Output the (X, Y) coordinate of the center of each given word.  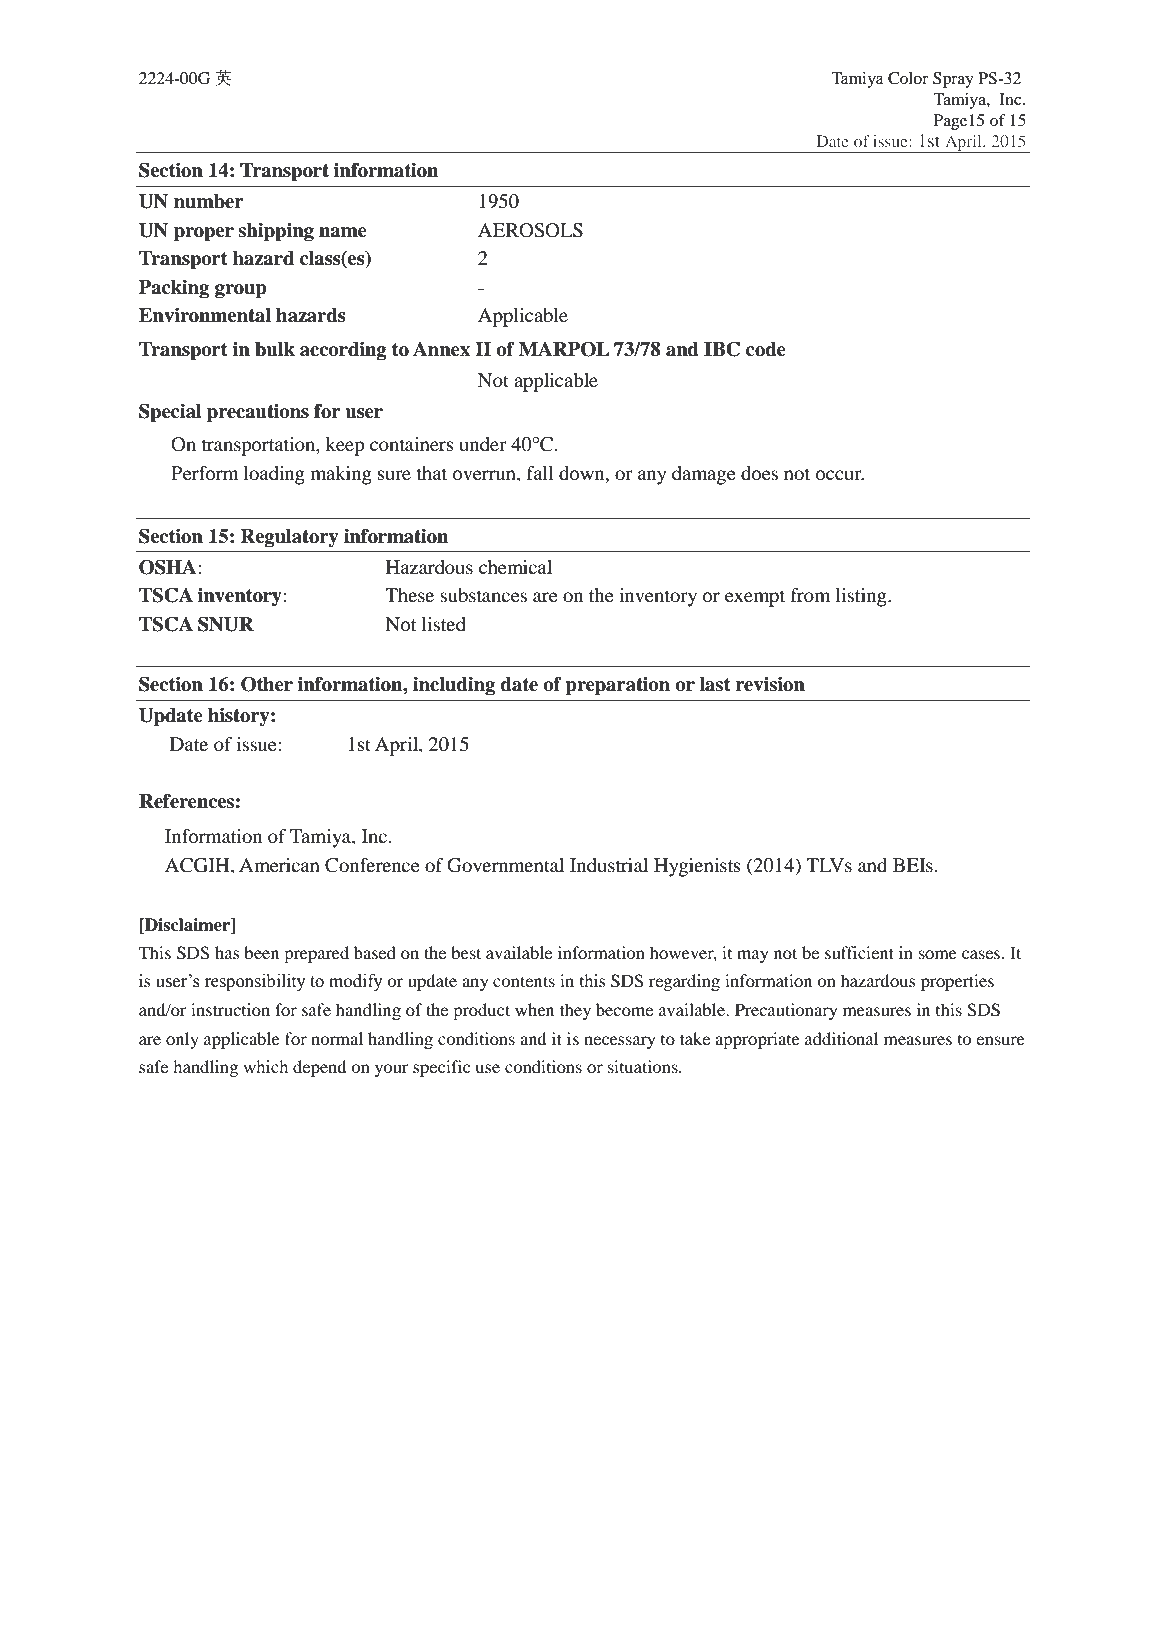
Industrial (609, 865)
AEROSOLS (530, 230)
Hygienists (697, 867)
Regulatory (289, 538)
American (279, 865)
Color (908, 78)
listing (862, 597)
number (209, 201)
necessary (619, 1042)
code (766, 349)
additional (841, 1038)
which (265, 1066)
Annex (441, 349)
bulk (275, 349)
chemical (515, 567)
